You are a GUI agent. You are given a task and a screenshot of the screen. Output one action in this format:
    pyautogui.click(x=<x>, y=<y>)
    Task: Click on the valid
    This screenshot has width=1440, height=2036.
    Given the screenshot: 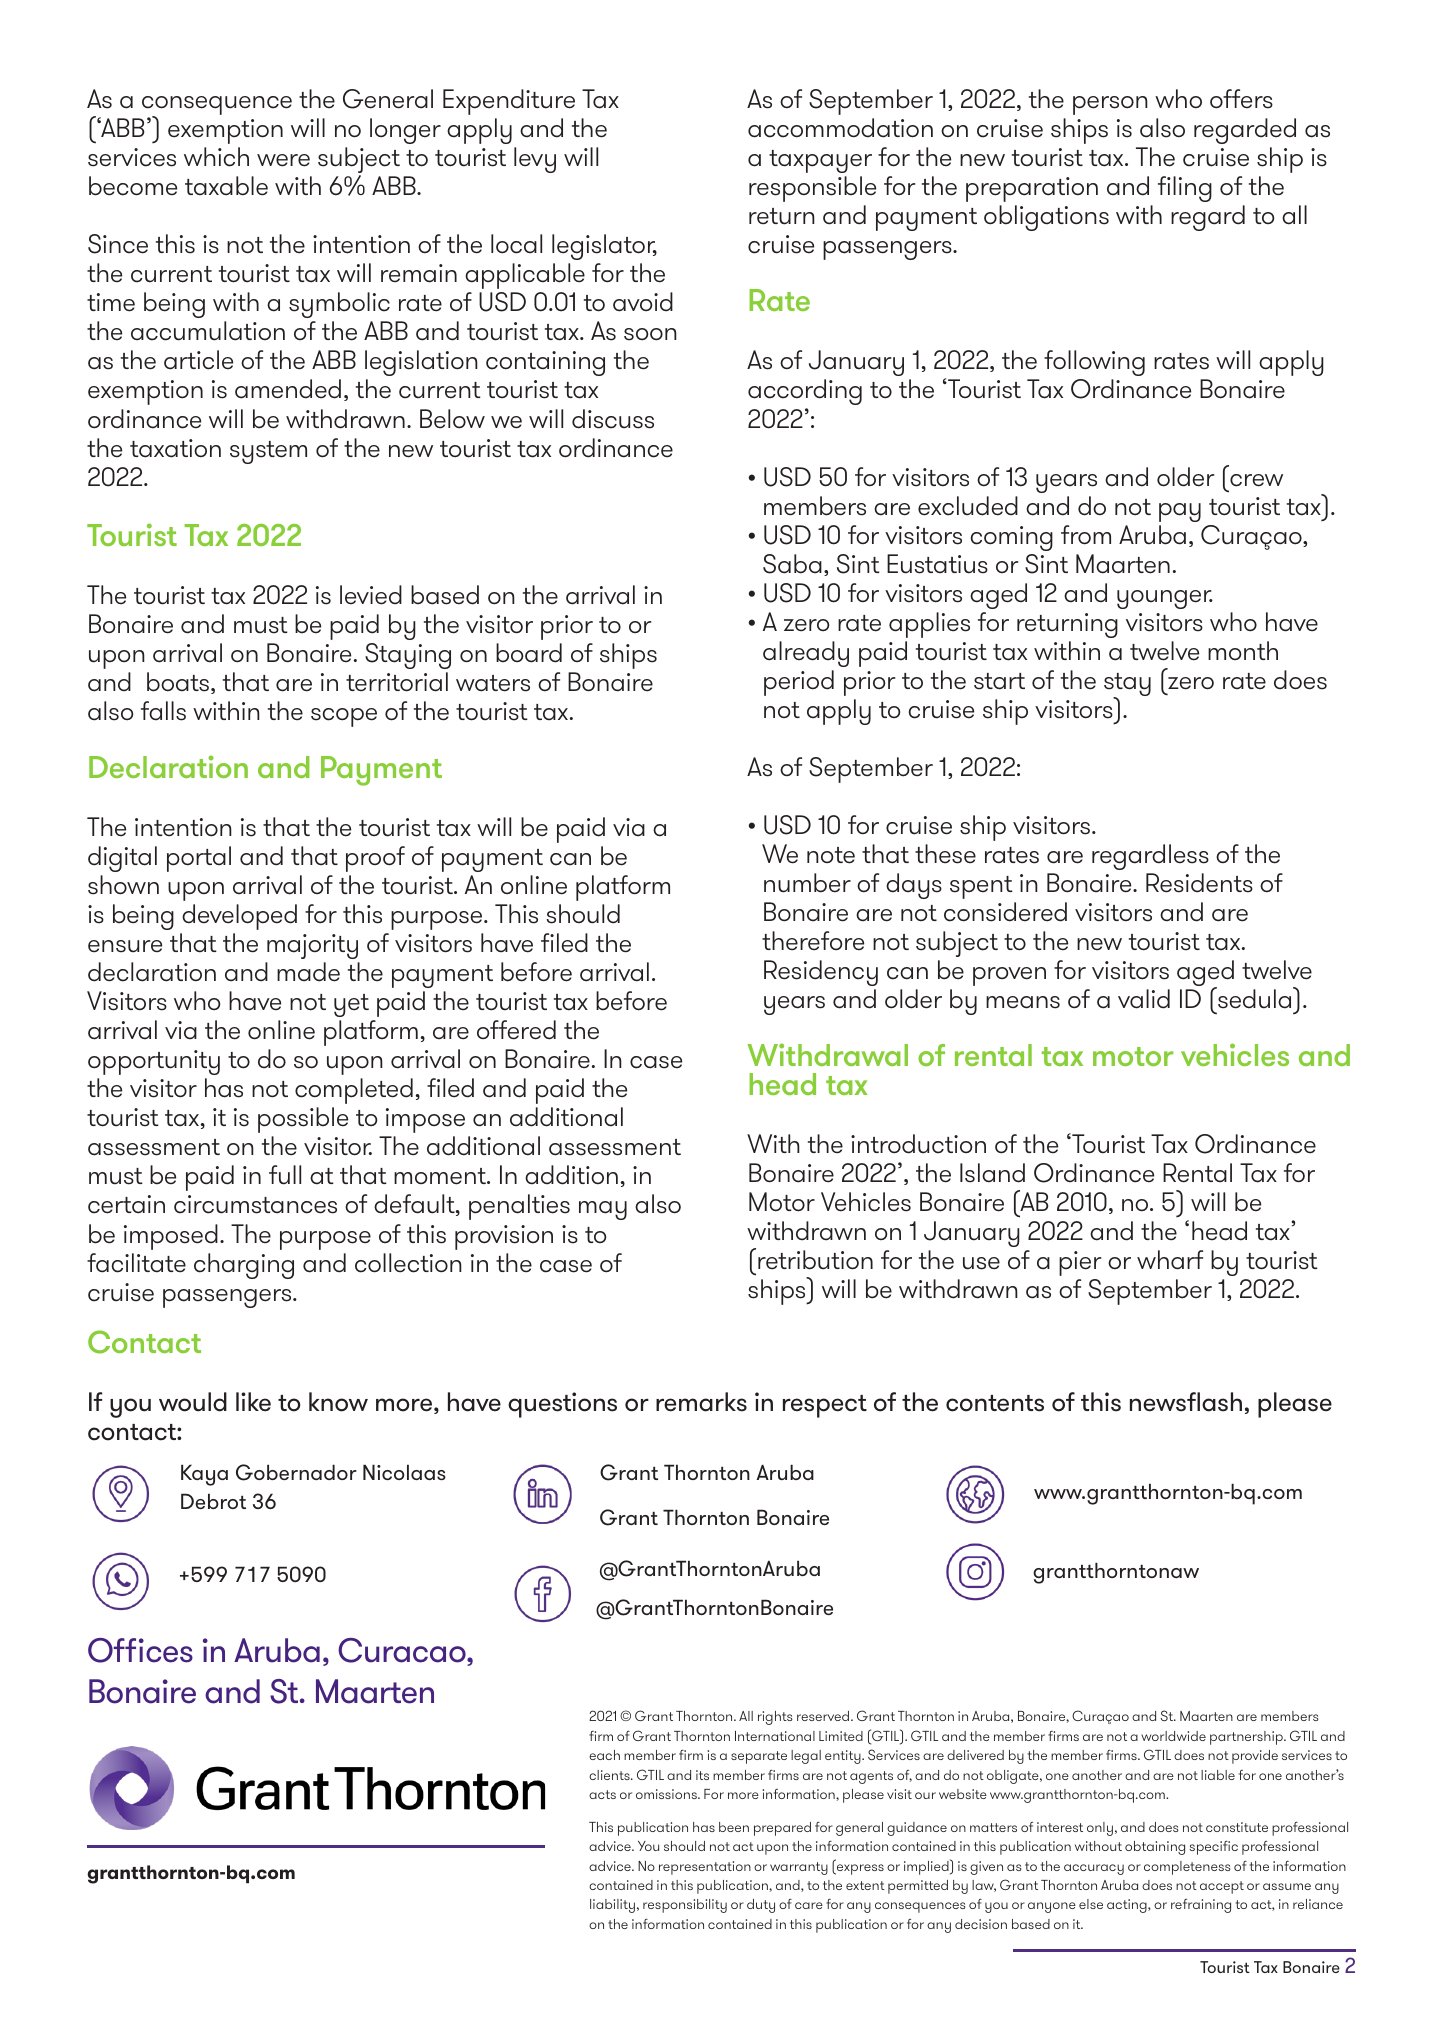 What is the action you would take?
    pyautogui.click(x=1144, y=999)
